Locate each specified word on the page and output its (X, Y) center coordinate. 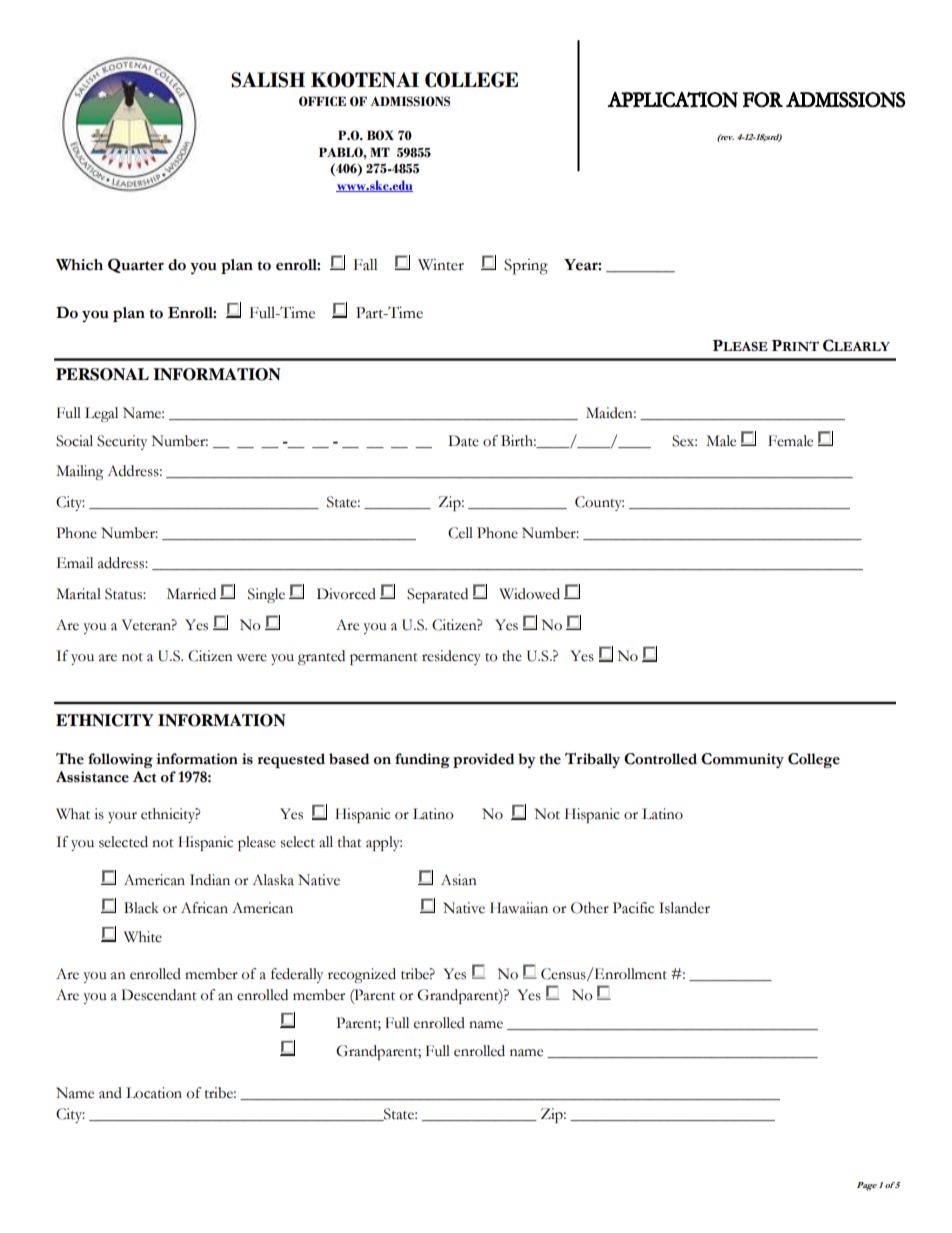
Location (154, 1093)
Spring (526, 267)
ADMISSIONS (410, 101)
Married (191, 594)
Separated (437, 595)
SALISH (268, 80)
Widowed (529, 594)
